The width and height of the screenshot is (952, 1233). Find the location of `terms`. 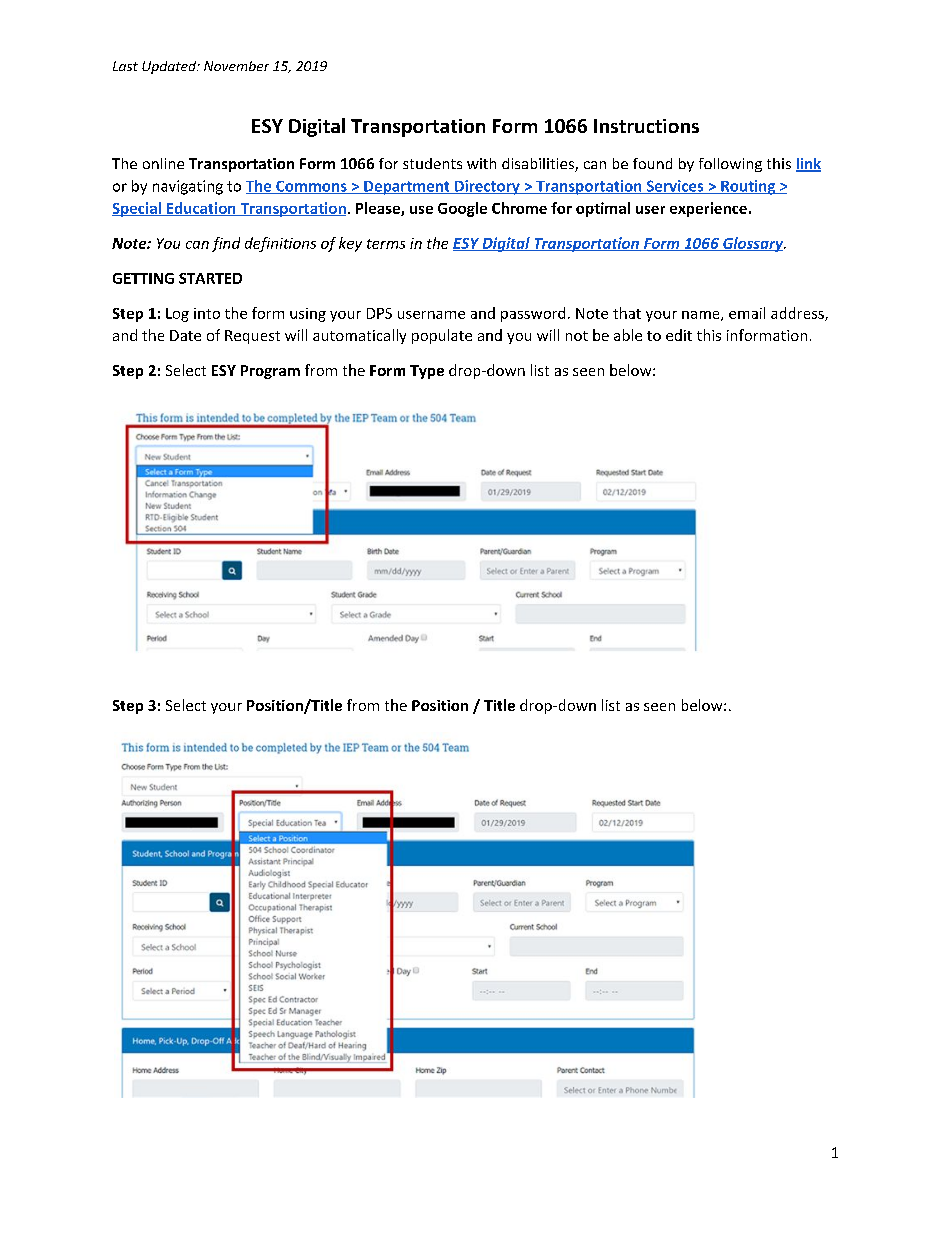

terms is located at coordinates (386, 244).
